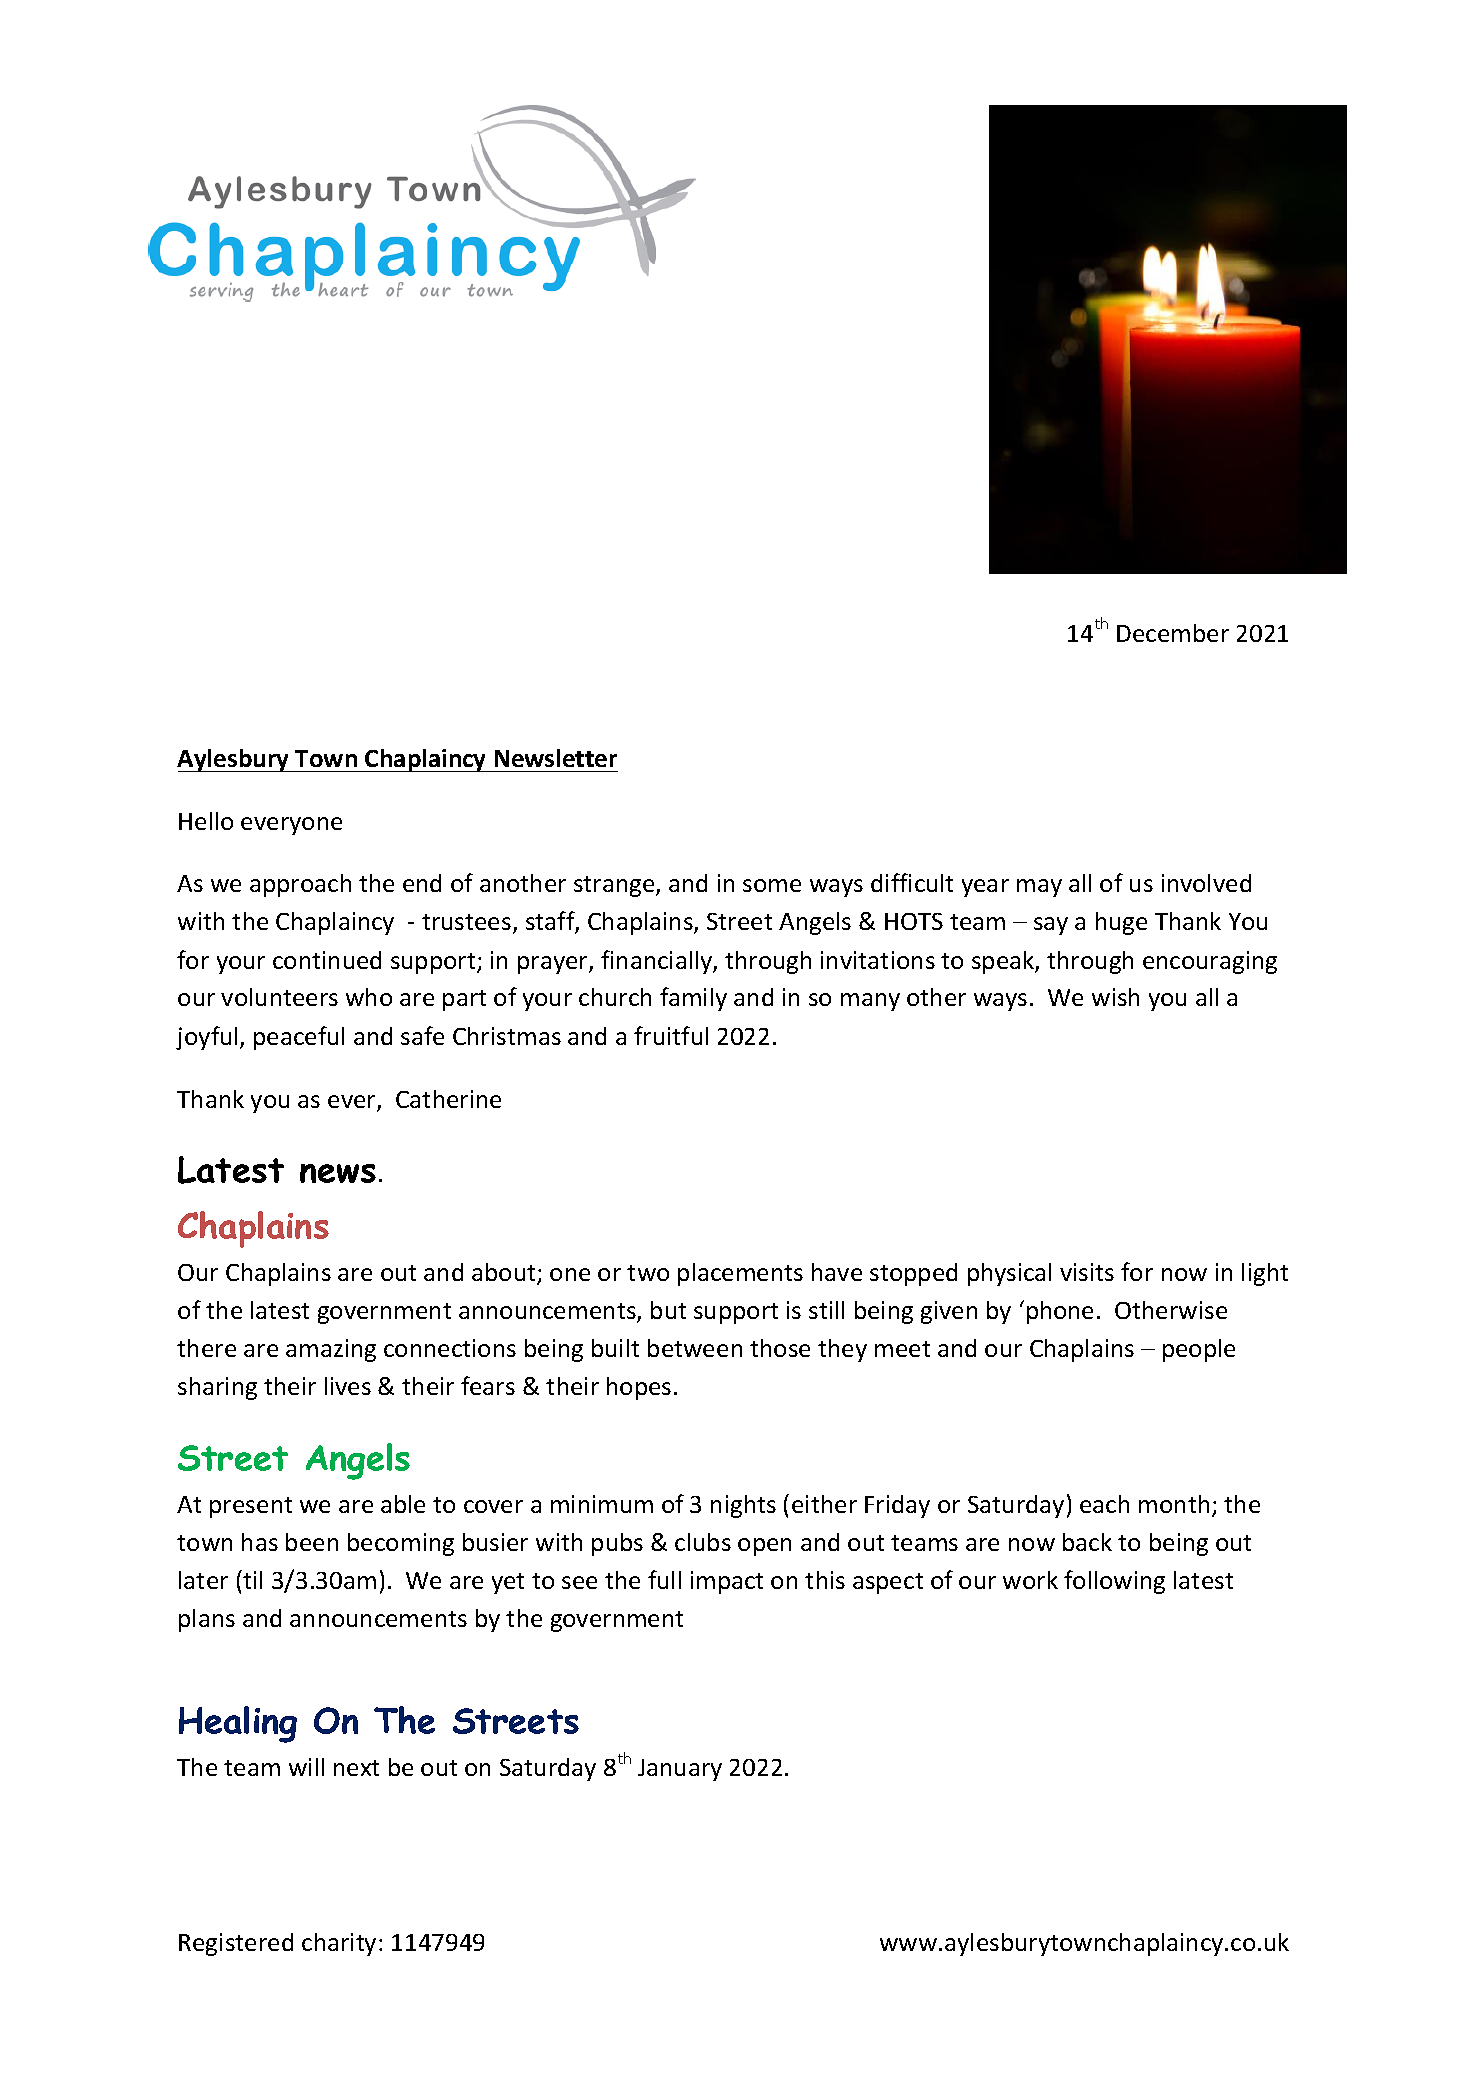 The width and height of the document is (1468, 2075). What do you see at coordinates (772, 885) in the document?
I see `some` at bounding box center [772, 885].
